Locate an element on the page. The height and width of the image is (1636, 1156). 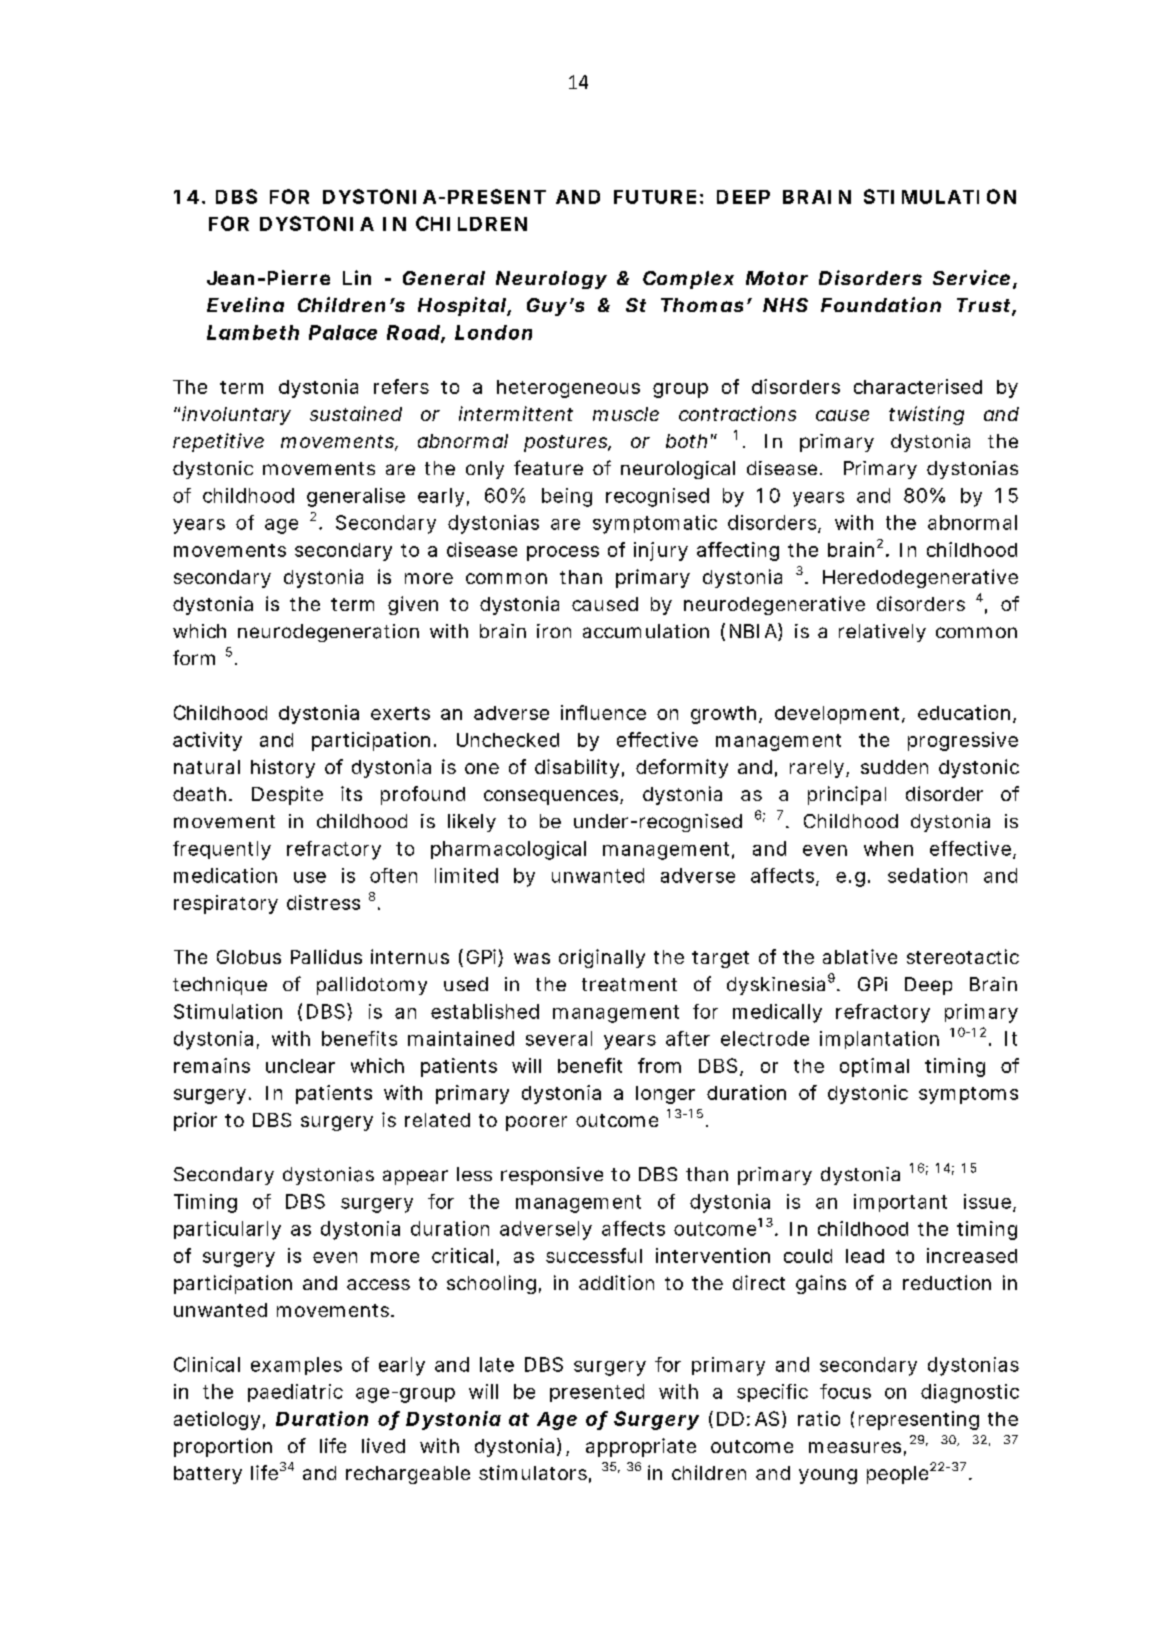
sedation is located at coordinates (927, 875).
